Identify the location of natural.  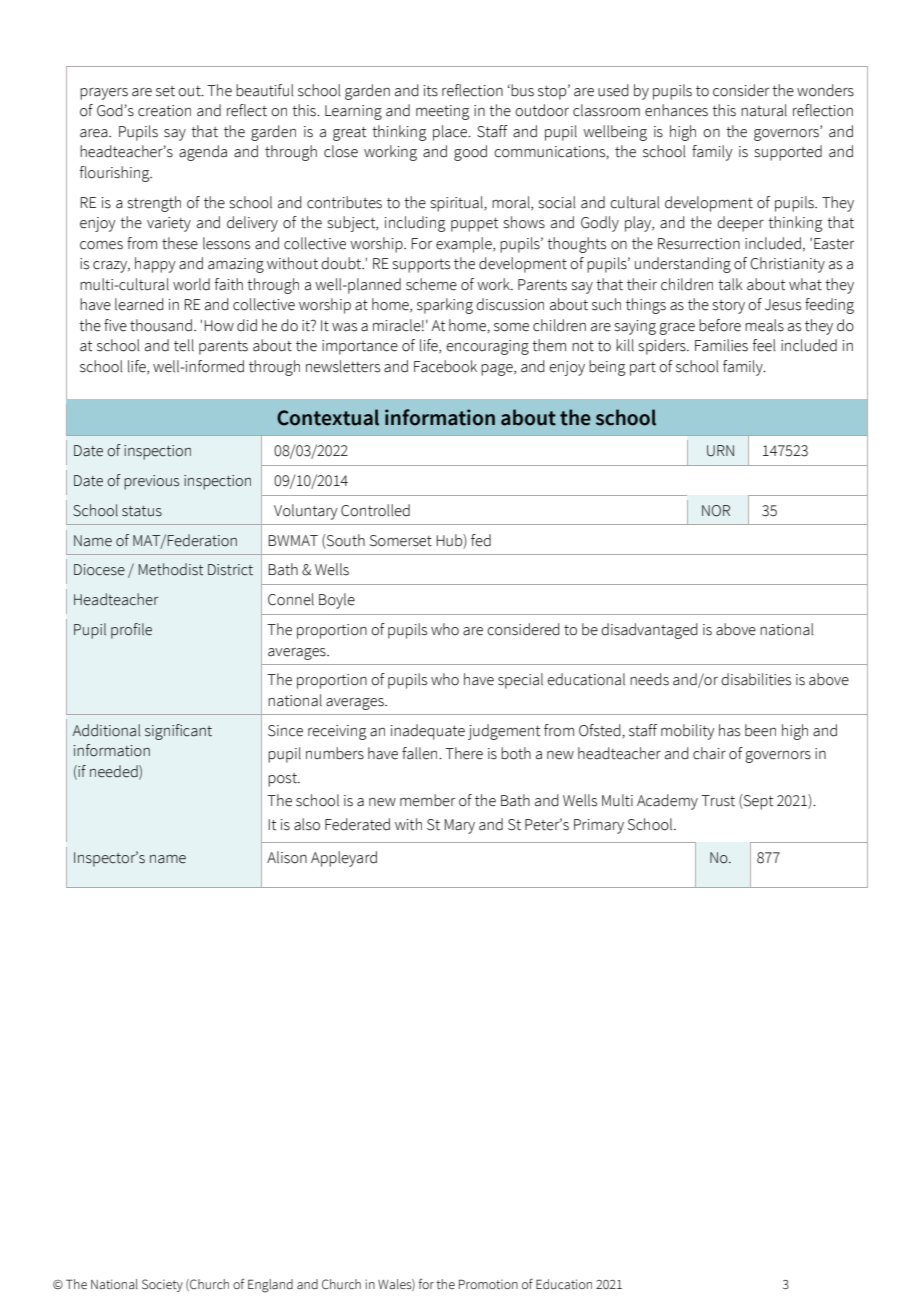
(764, 110).
